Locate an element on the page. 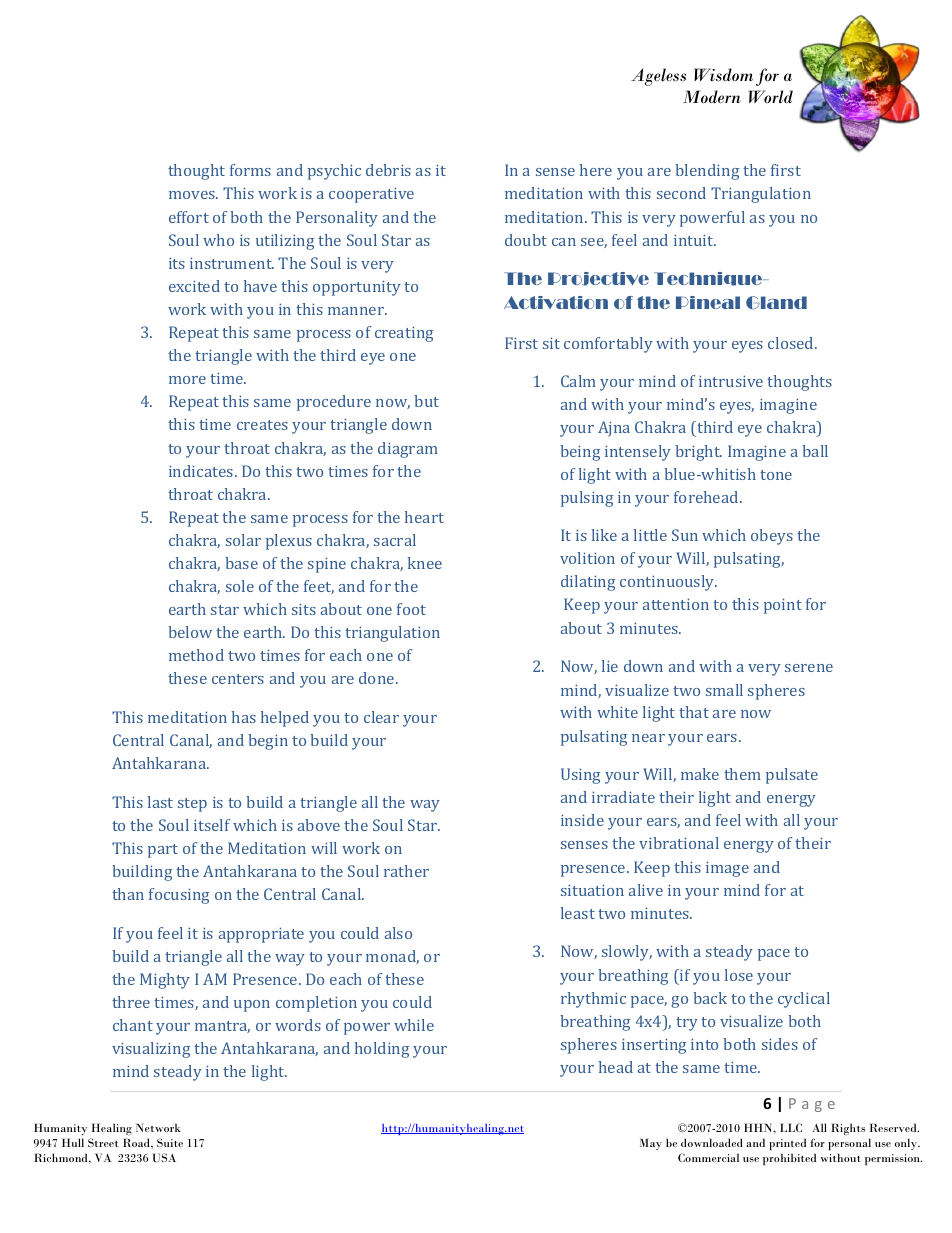 The height and width of the image is (1233, 952). debris is located at coordinates (388, 170).
